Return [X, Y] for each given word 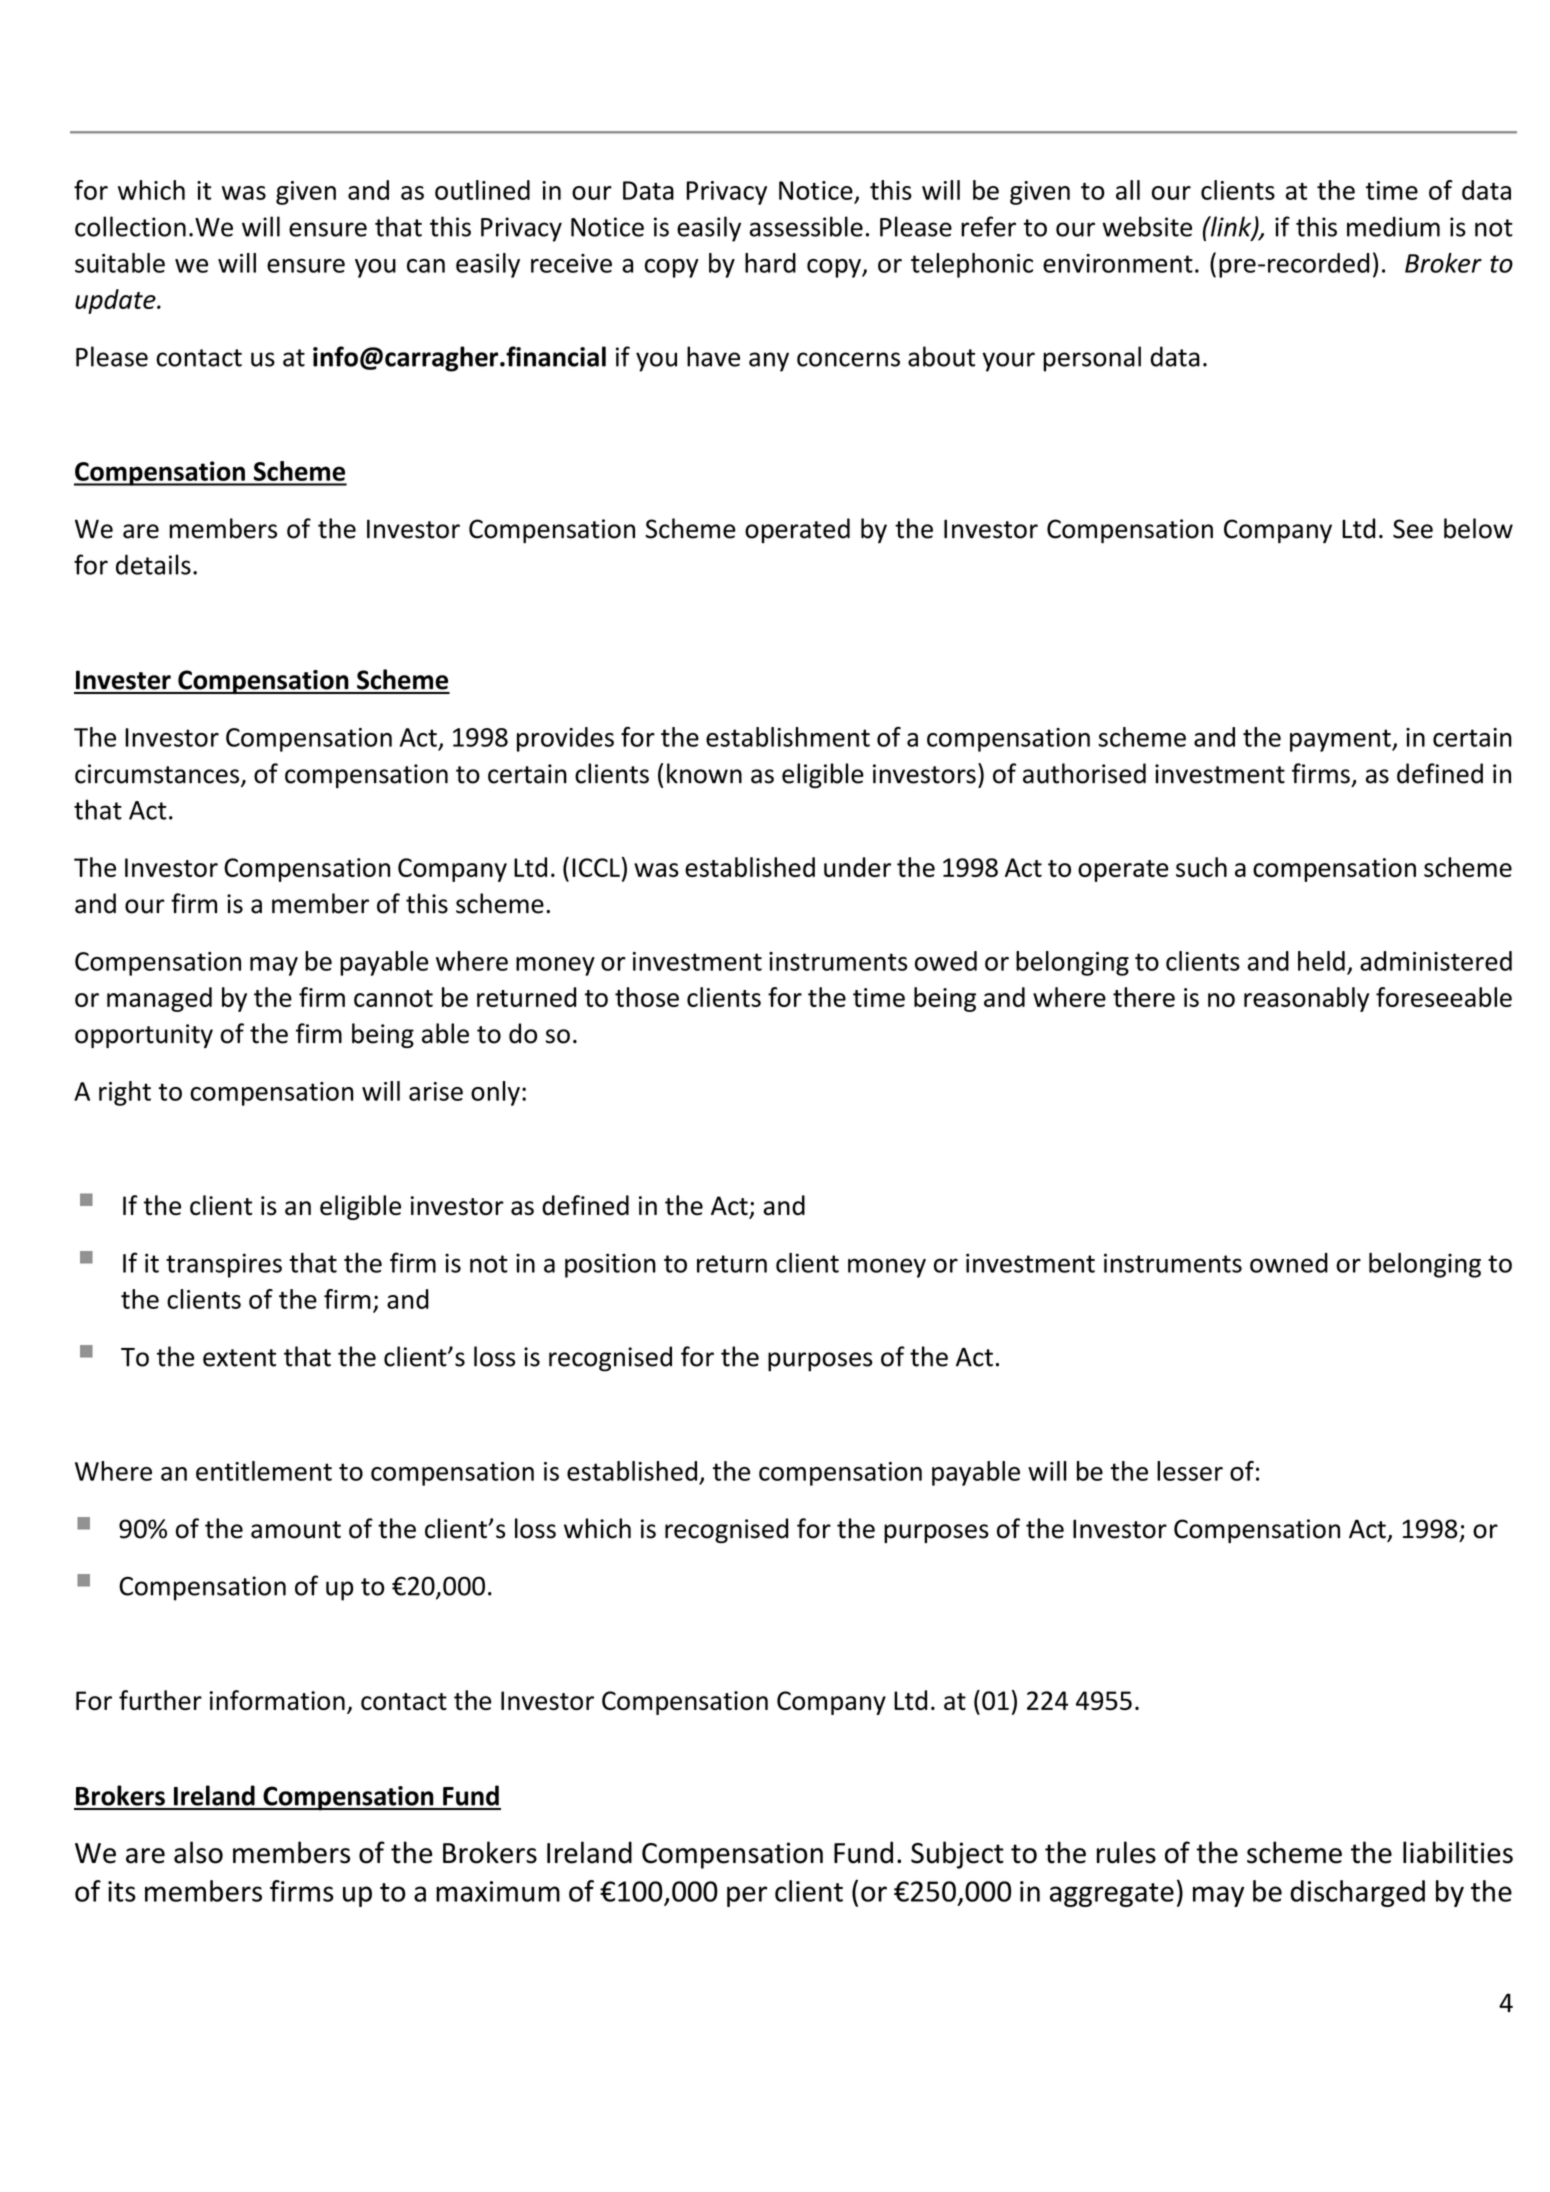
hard [770, 263]
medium [1393, 226]
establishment [788, 737]
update [116, 301]
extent [239, 1358]
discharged [1357, 1893]
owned [1289, 1263]
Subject [957, 1855]
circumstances [158, 775]
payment [1341, 740]
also [198, 1852]
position [610, 1265]
